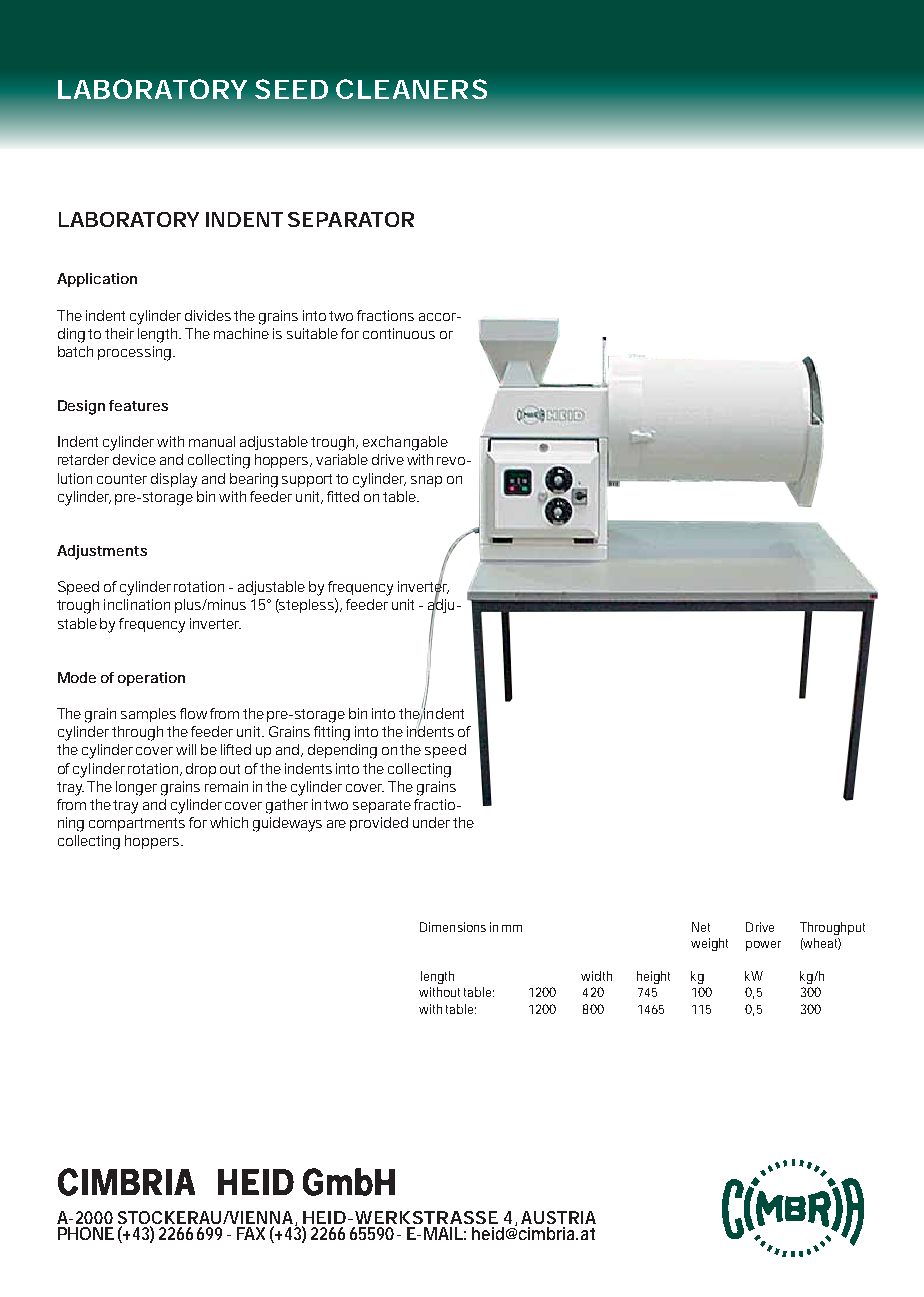 The width and height of the screenshot is (924, 1297). Describe the element at coordinates (709, 944) in the screenshot. I see `weight` at that location.
